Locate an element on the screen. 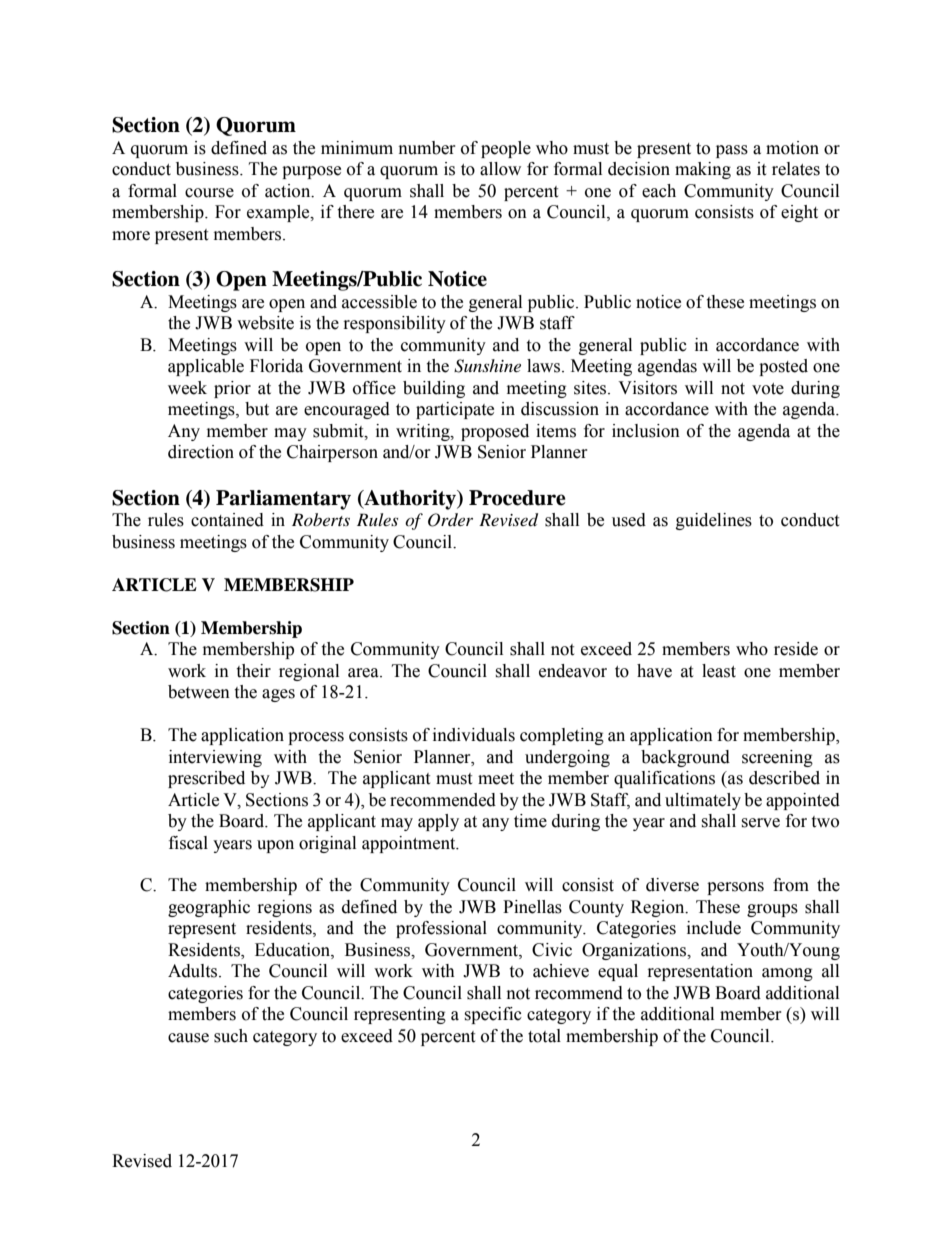 The width and height of the screenshot is (952, 1233). pass is located at coordinates (732, 151).
